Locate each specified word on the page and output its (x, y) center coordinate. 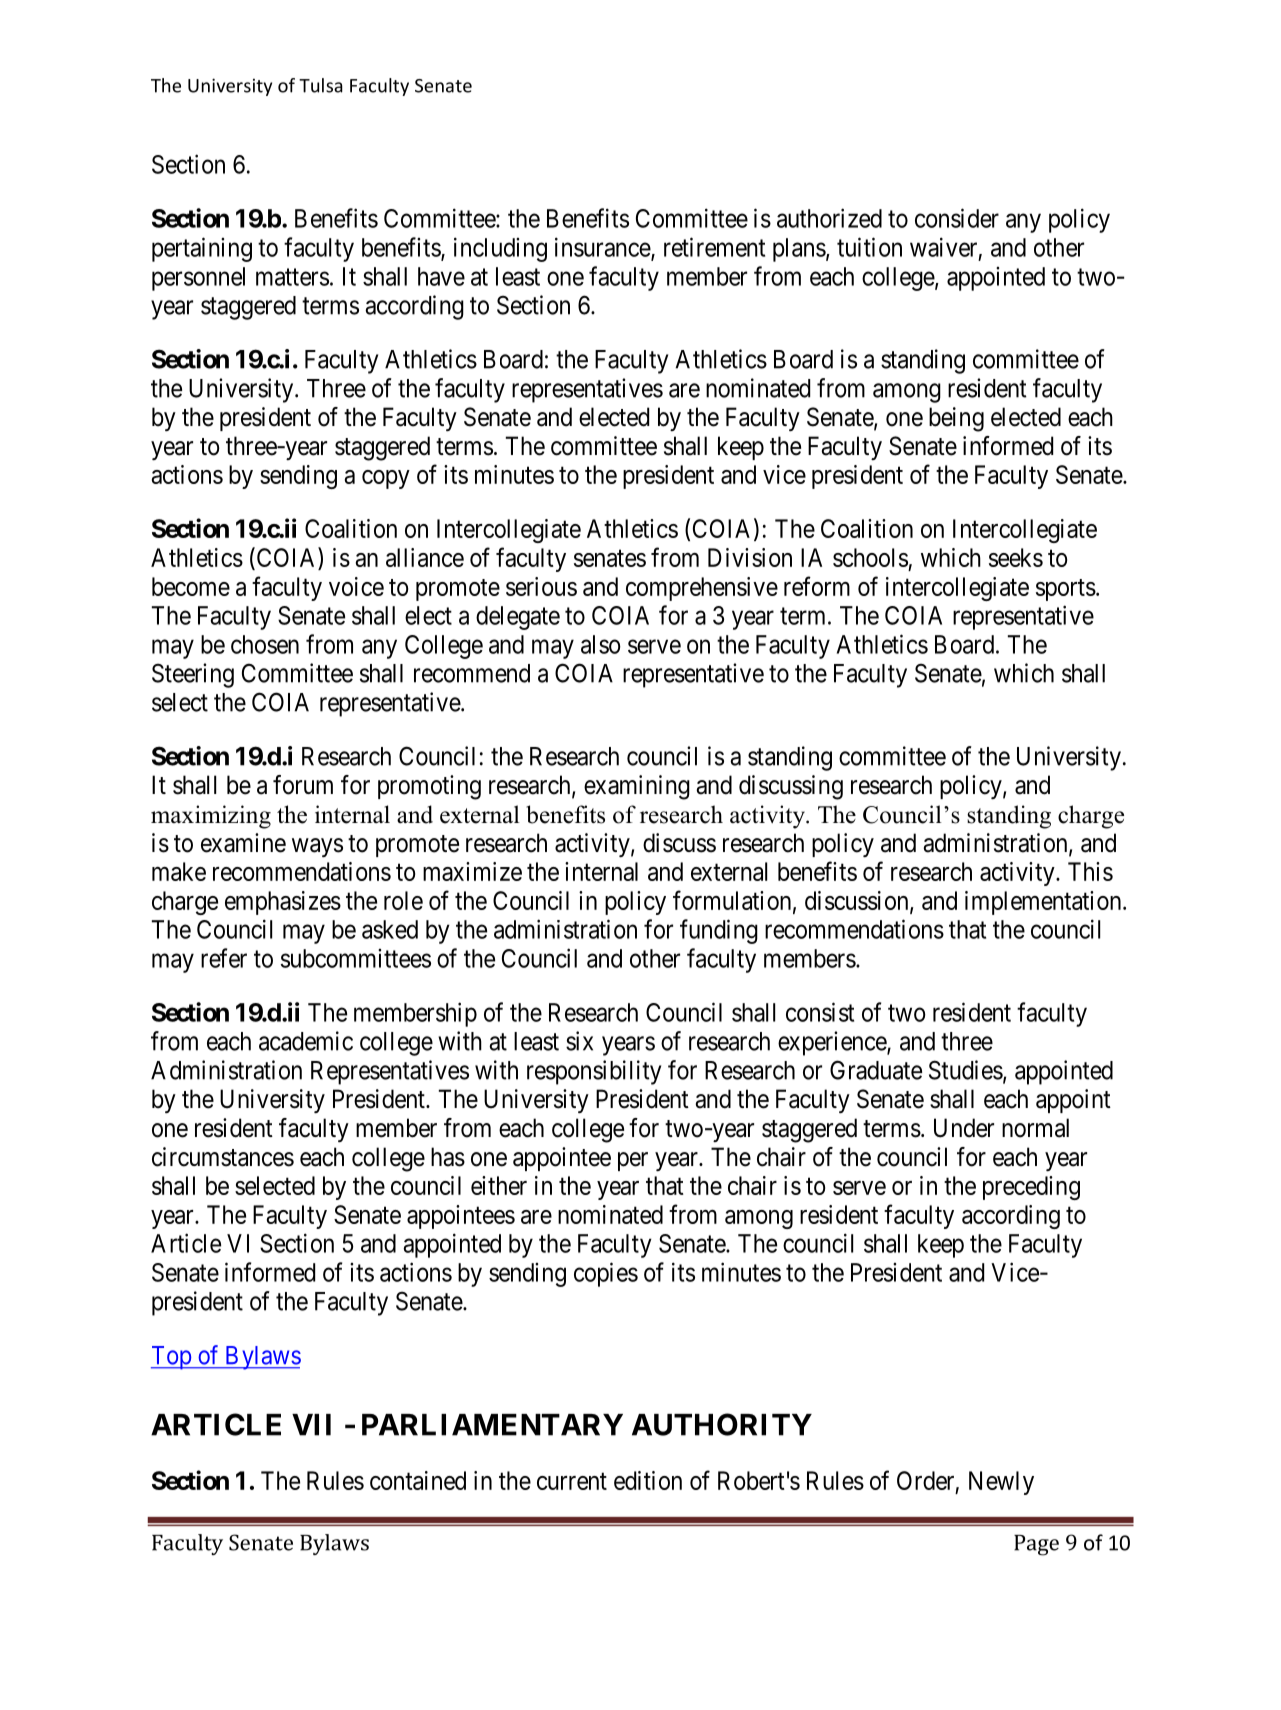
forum (303, 785)
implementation (1044, 903)
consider (957, 218)
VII (311, 1425)
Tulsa (321, 85)
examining (637, 787)
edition (648, 1480)
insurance (603, 248)
